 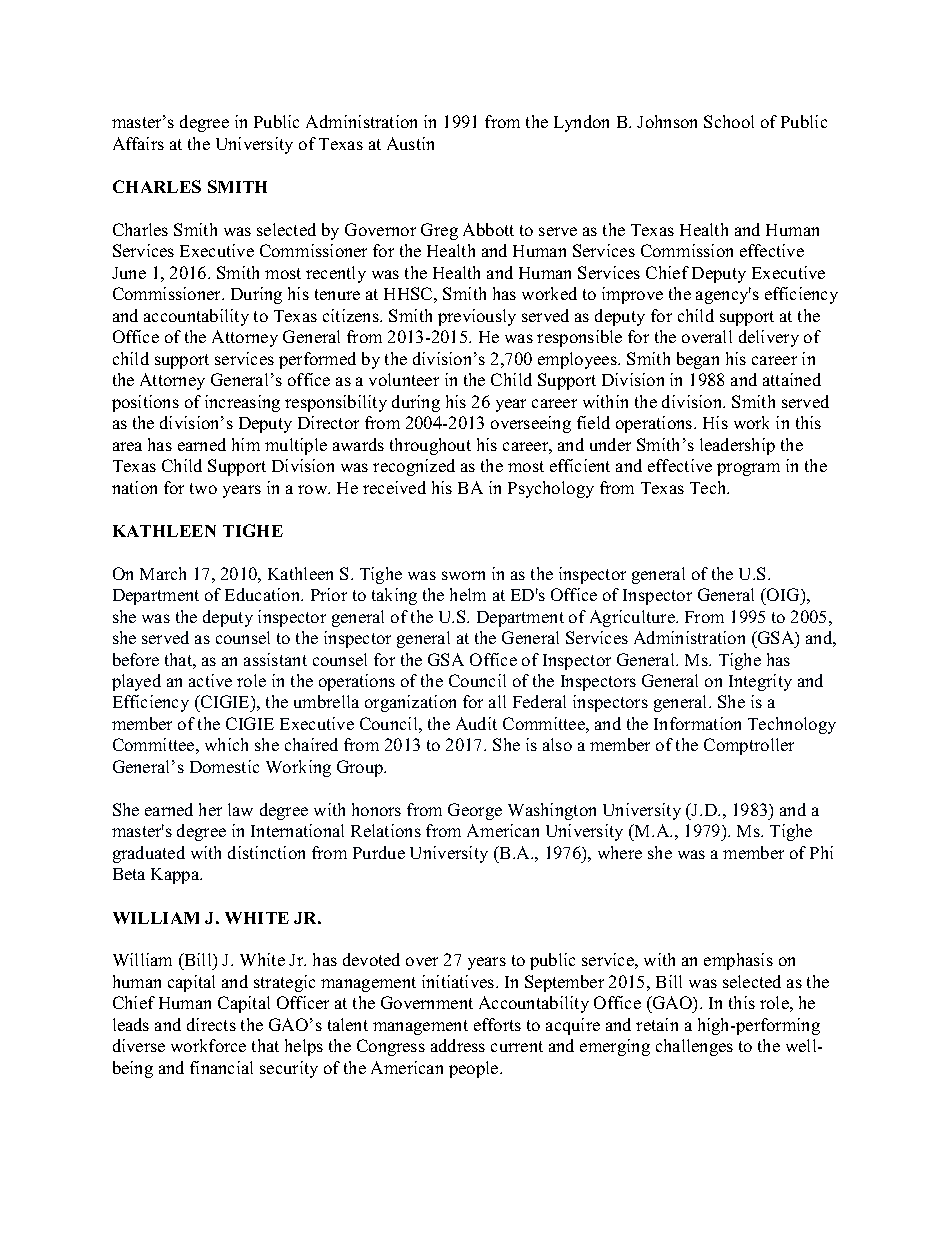 I want to click on directs, so click(x=211, y=1024).
